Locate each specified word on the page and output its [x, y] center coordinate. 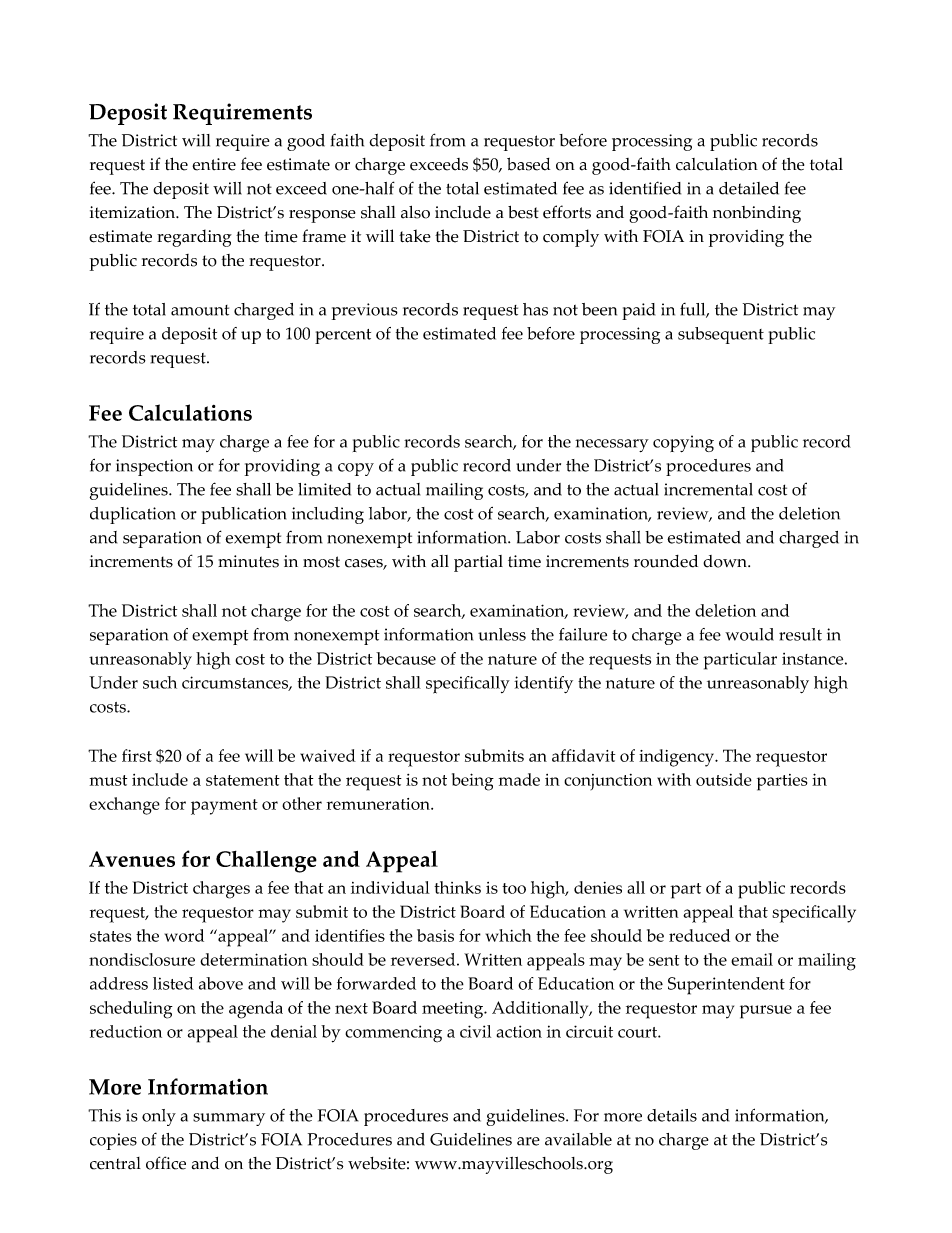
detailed [749, 188]
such [160, 682]
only [159, 1117]
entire [214, 164]
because [406, 658]
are [528, 1141]
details [672, 1115]
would [749, 634]
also [415, 212]
